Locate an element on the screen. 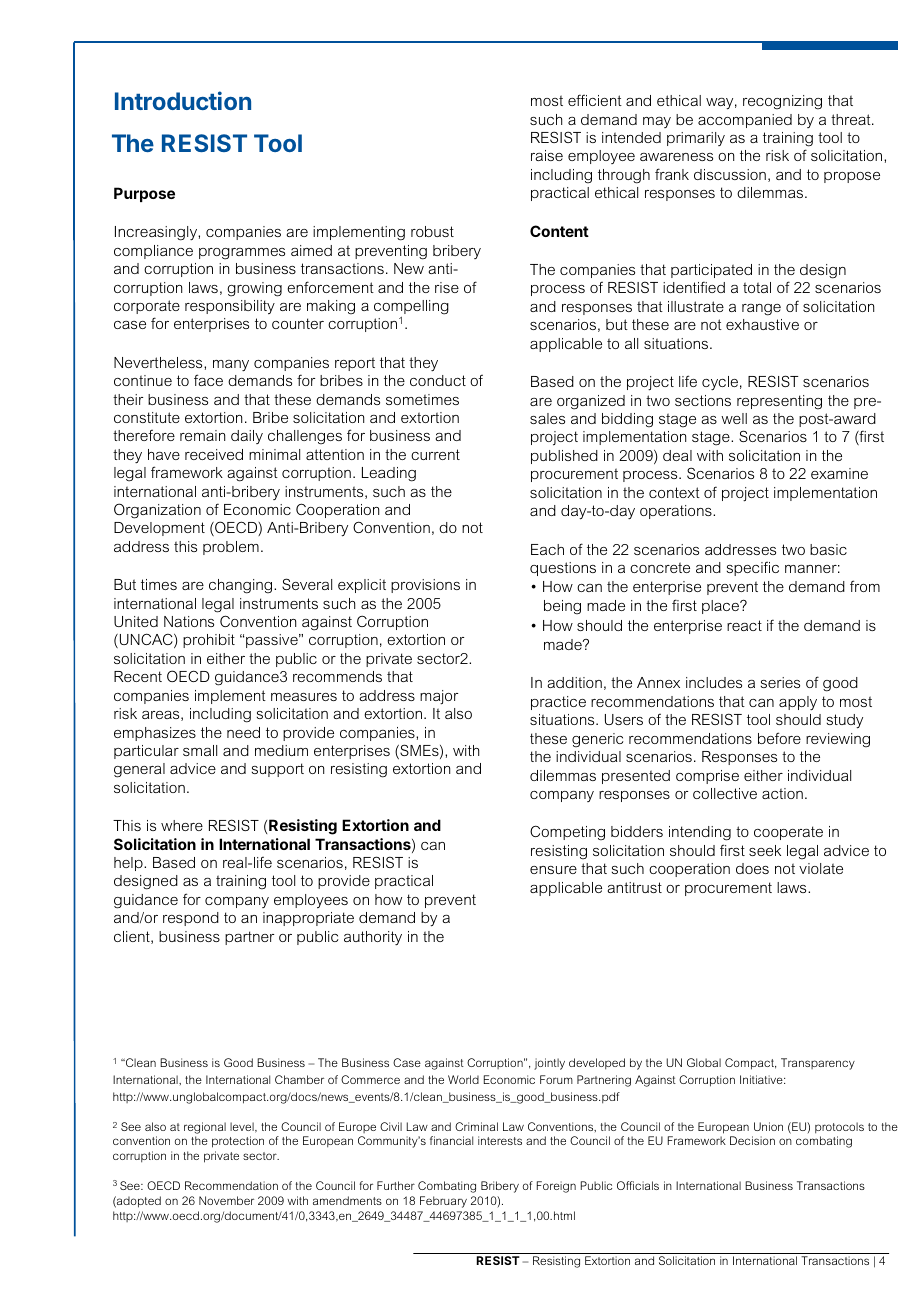 The image size is (924, 1308). interests is located at coordinates (500, 1140).
